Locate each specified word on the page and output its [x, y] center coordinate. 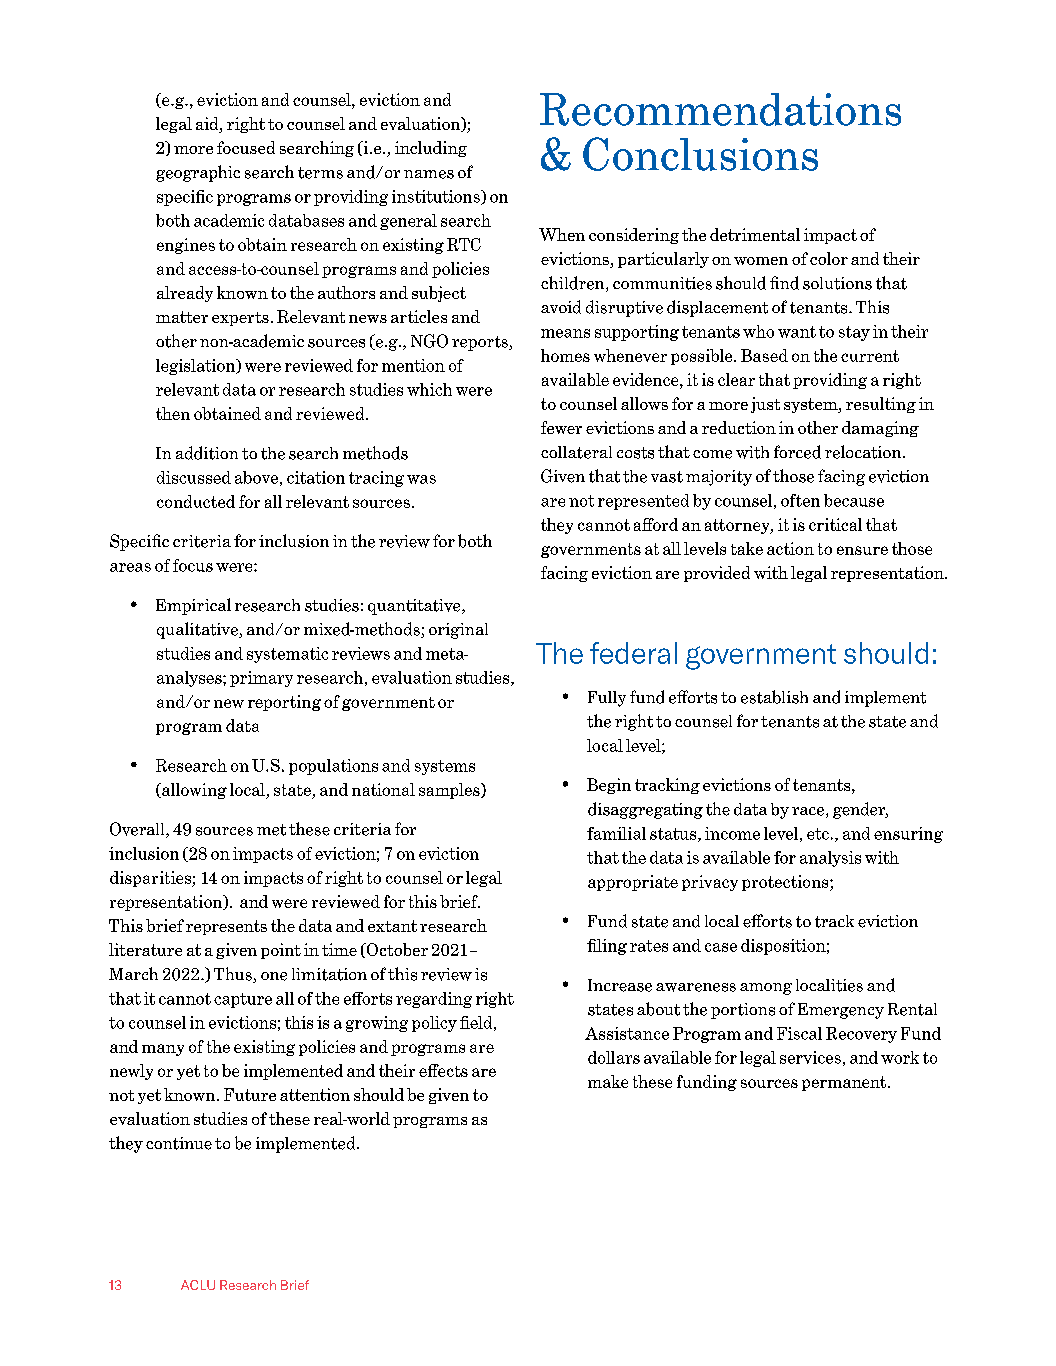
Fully [607, 699]
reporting [284, 703]
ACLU [198, 1285]
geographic [198, 173]
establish [774, 697]
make [608, 1081]
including [431, 149]
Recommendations [720, 109]
